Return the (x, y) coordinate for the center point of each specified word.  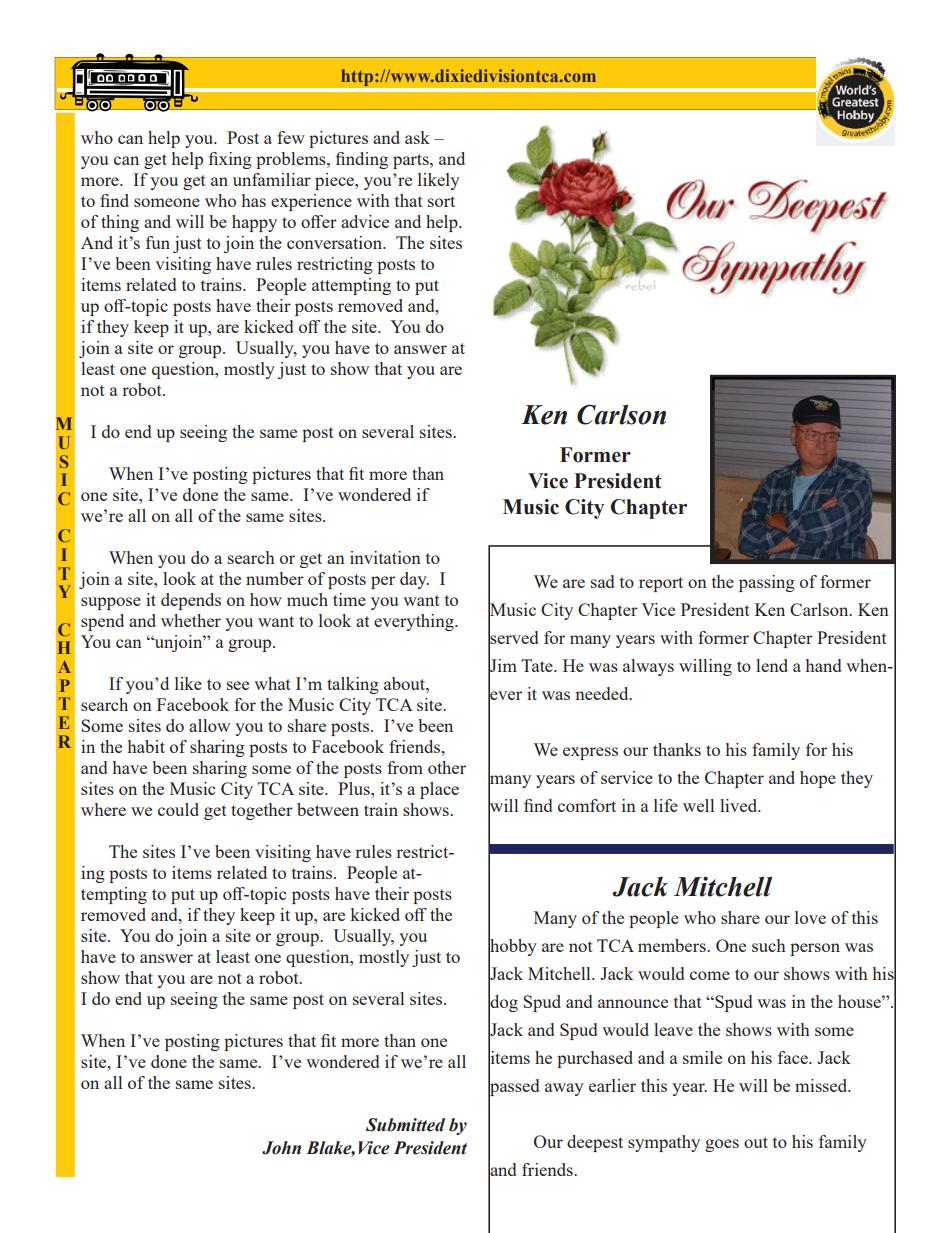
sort (441, 201)
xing (235, 160)
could (178, 809)
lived (740, 805)
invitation (385, 557)
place (439, 790)
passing (767, 583)
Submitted (405, 1125)
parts (412, 161)
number (275, 578)
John (281, 1148)
